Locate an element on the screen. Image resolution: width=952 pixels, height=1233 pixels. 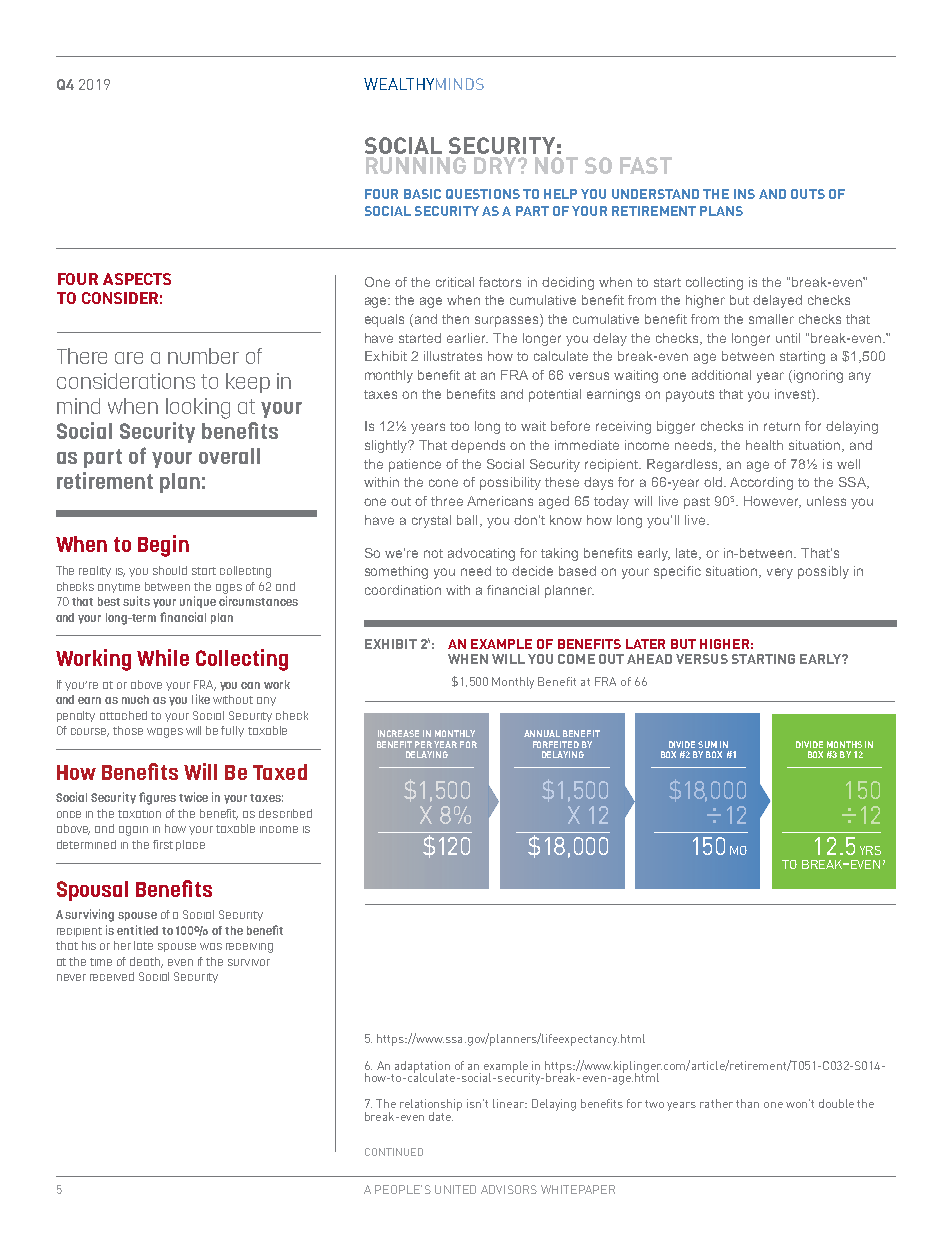
SUM is located at coordinates (707, 744).
